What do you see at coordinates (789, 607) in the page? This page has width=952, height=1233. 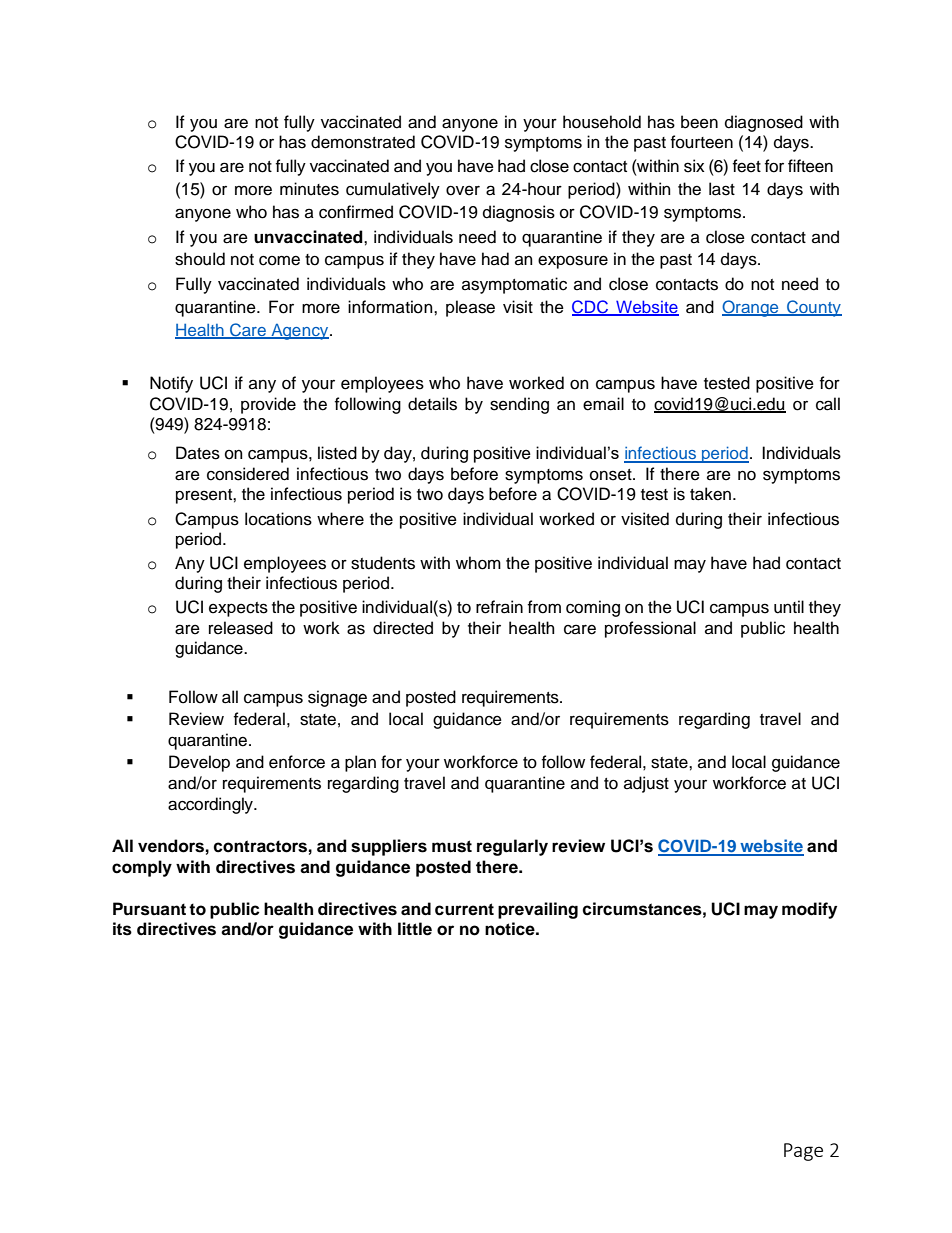 I see `until` at bounding box center [789, 607].
